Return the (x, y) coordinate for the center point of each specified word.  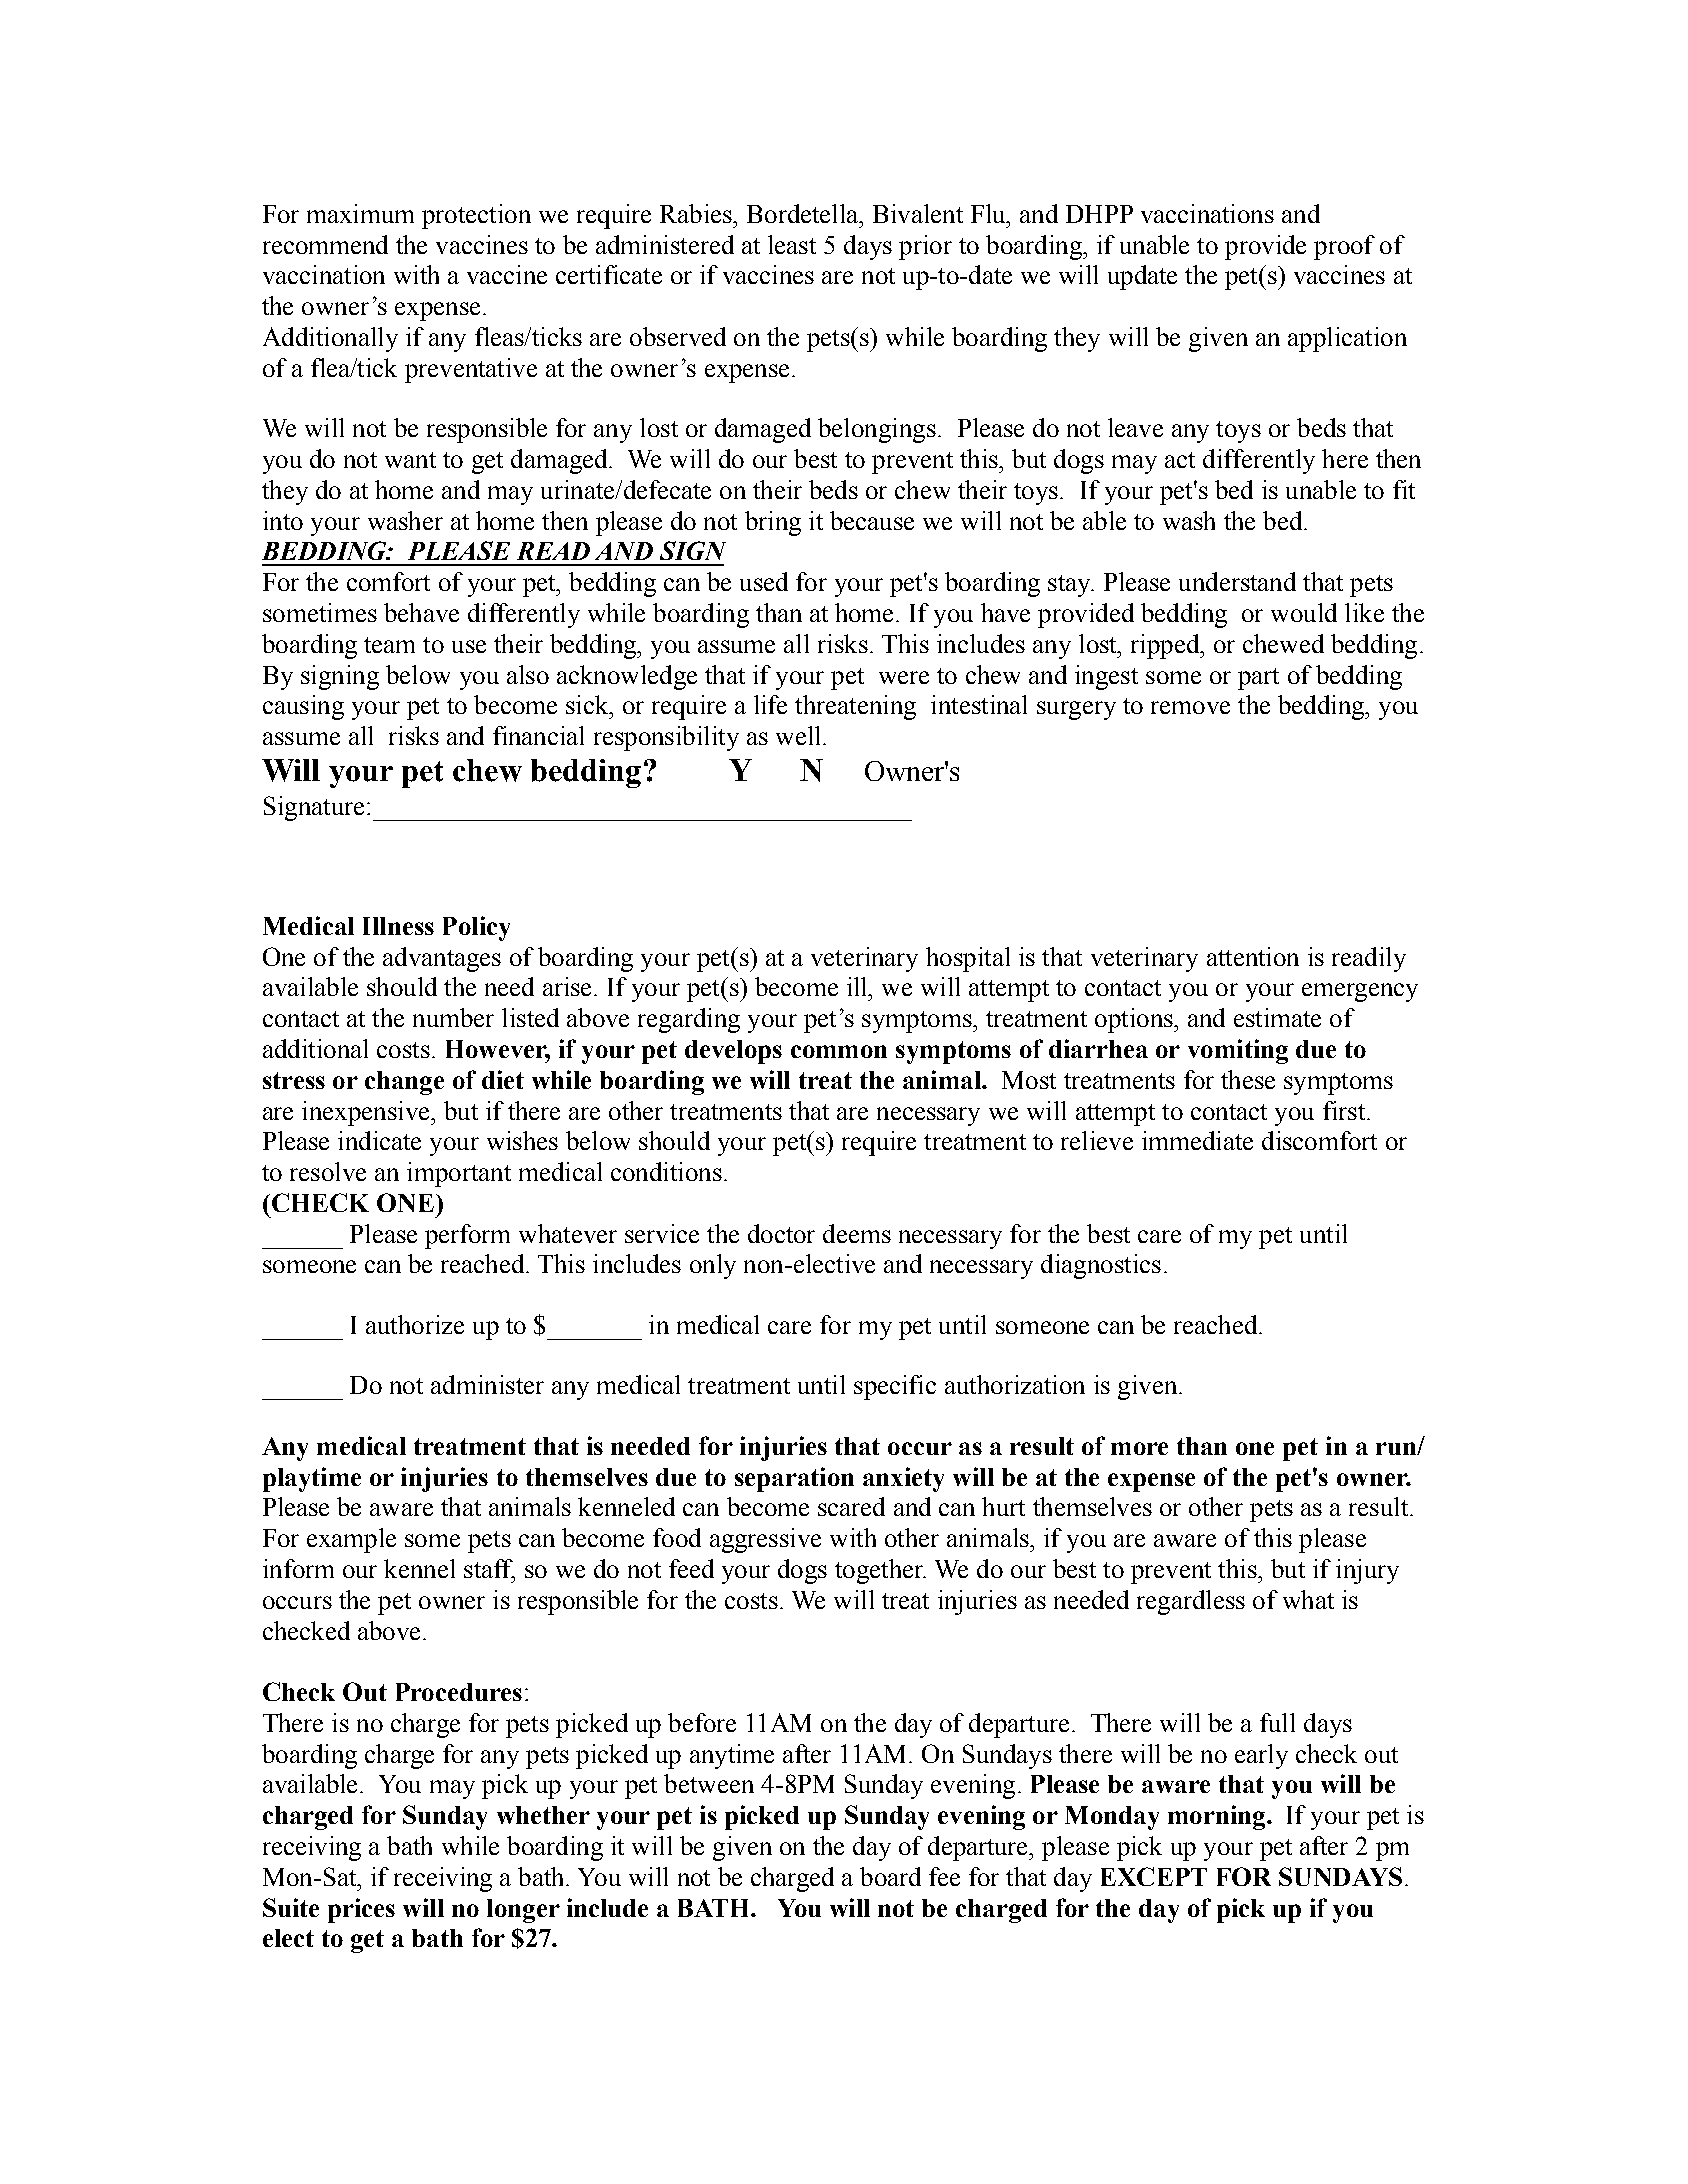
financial (538, 735)
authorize (415, 1324)
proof (1344, 247)
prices (361, 1910)
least (792, 244)
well (800, 735)
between (709, 1783)
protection (476, 216)
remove (1190, 707)
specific (895, 1387)
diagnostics (1101, 1266)
